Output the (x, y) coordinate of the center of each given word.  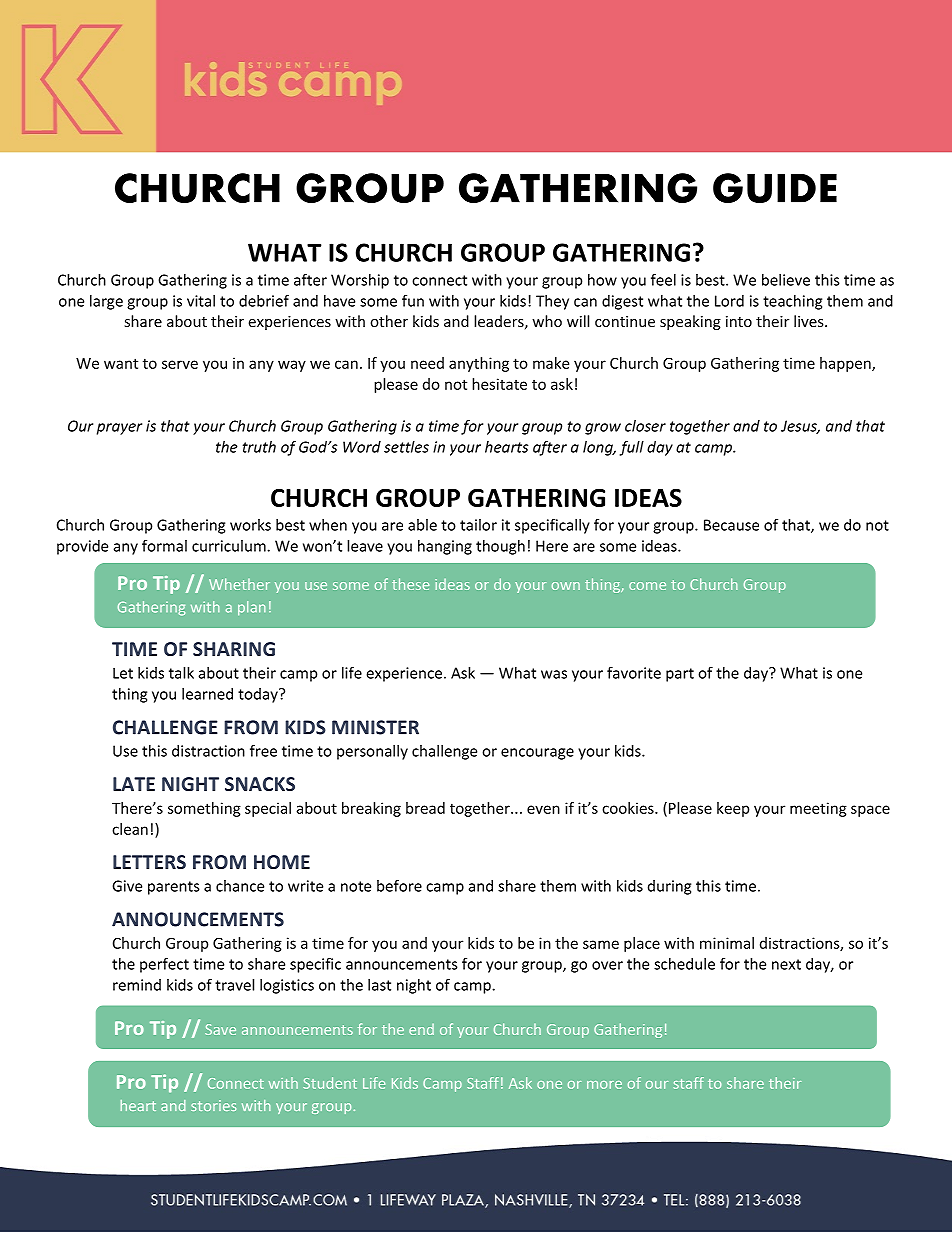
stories (213, 1105)
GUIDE (775, 188)
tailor (478, 525)
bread (425, 808)
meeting (818, 809)
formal (164, 545)
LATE (134, 784)
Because (731, 525)
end (421, 1029)
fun (413, 300)
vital (201, 301)
